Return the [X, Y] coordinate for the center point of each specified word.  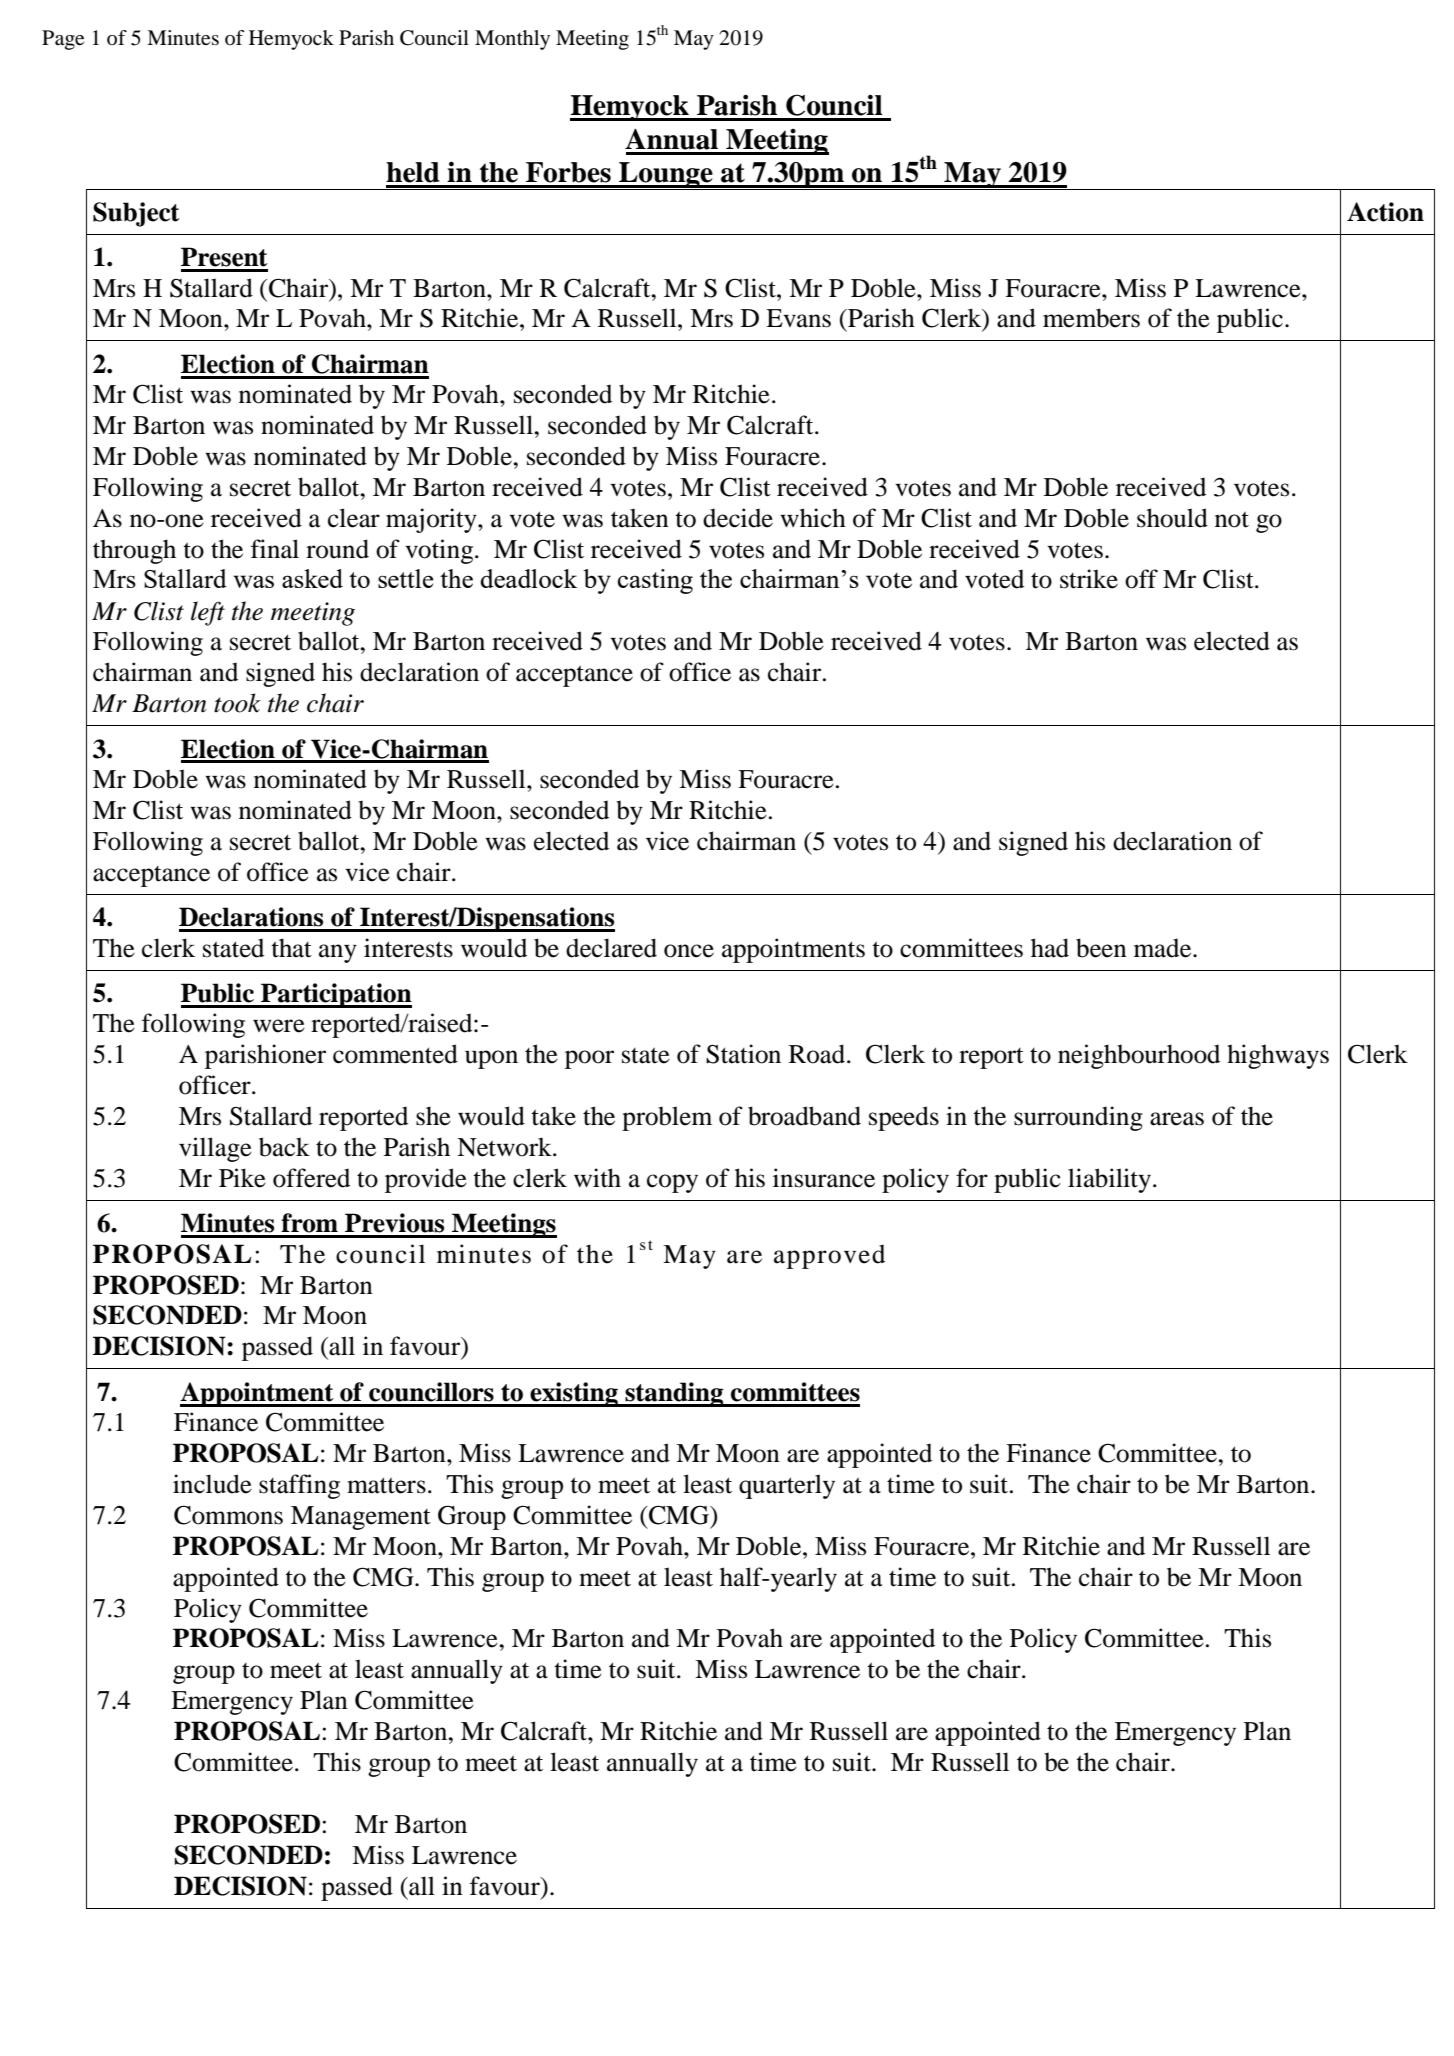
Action [1385, 212]
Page [63, 40]
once [689, 951]
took [237, 703]
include [212, 1484]
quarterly [787, 1486]
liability [1109, 1180]
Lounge [666, 176]
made [1164, 948]
